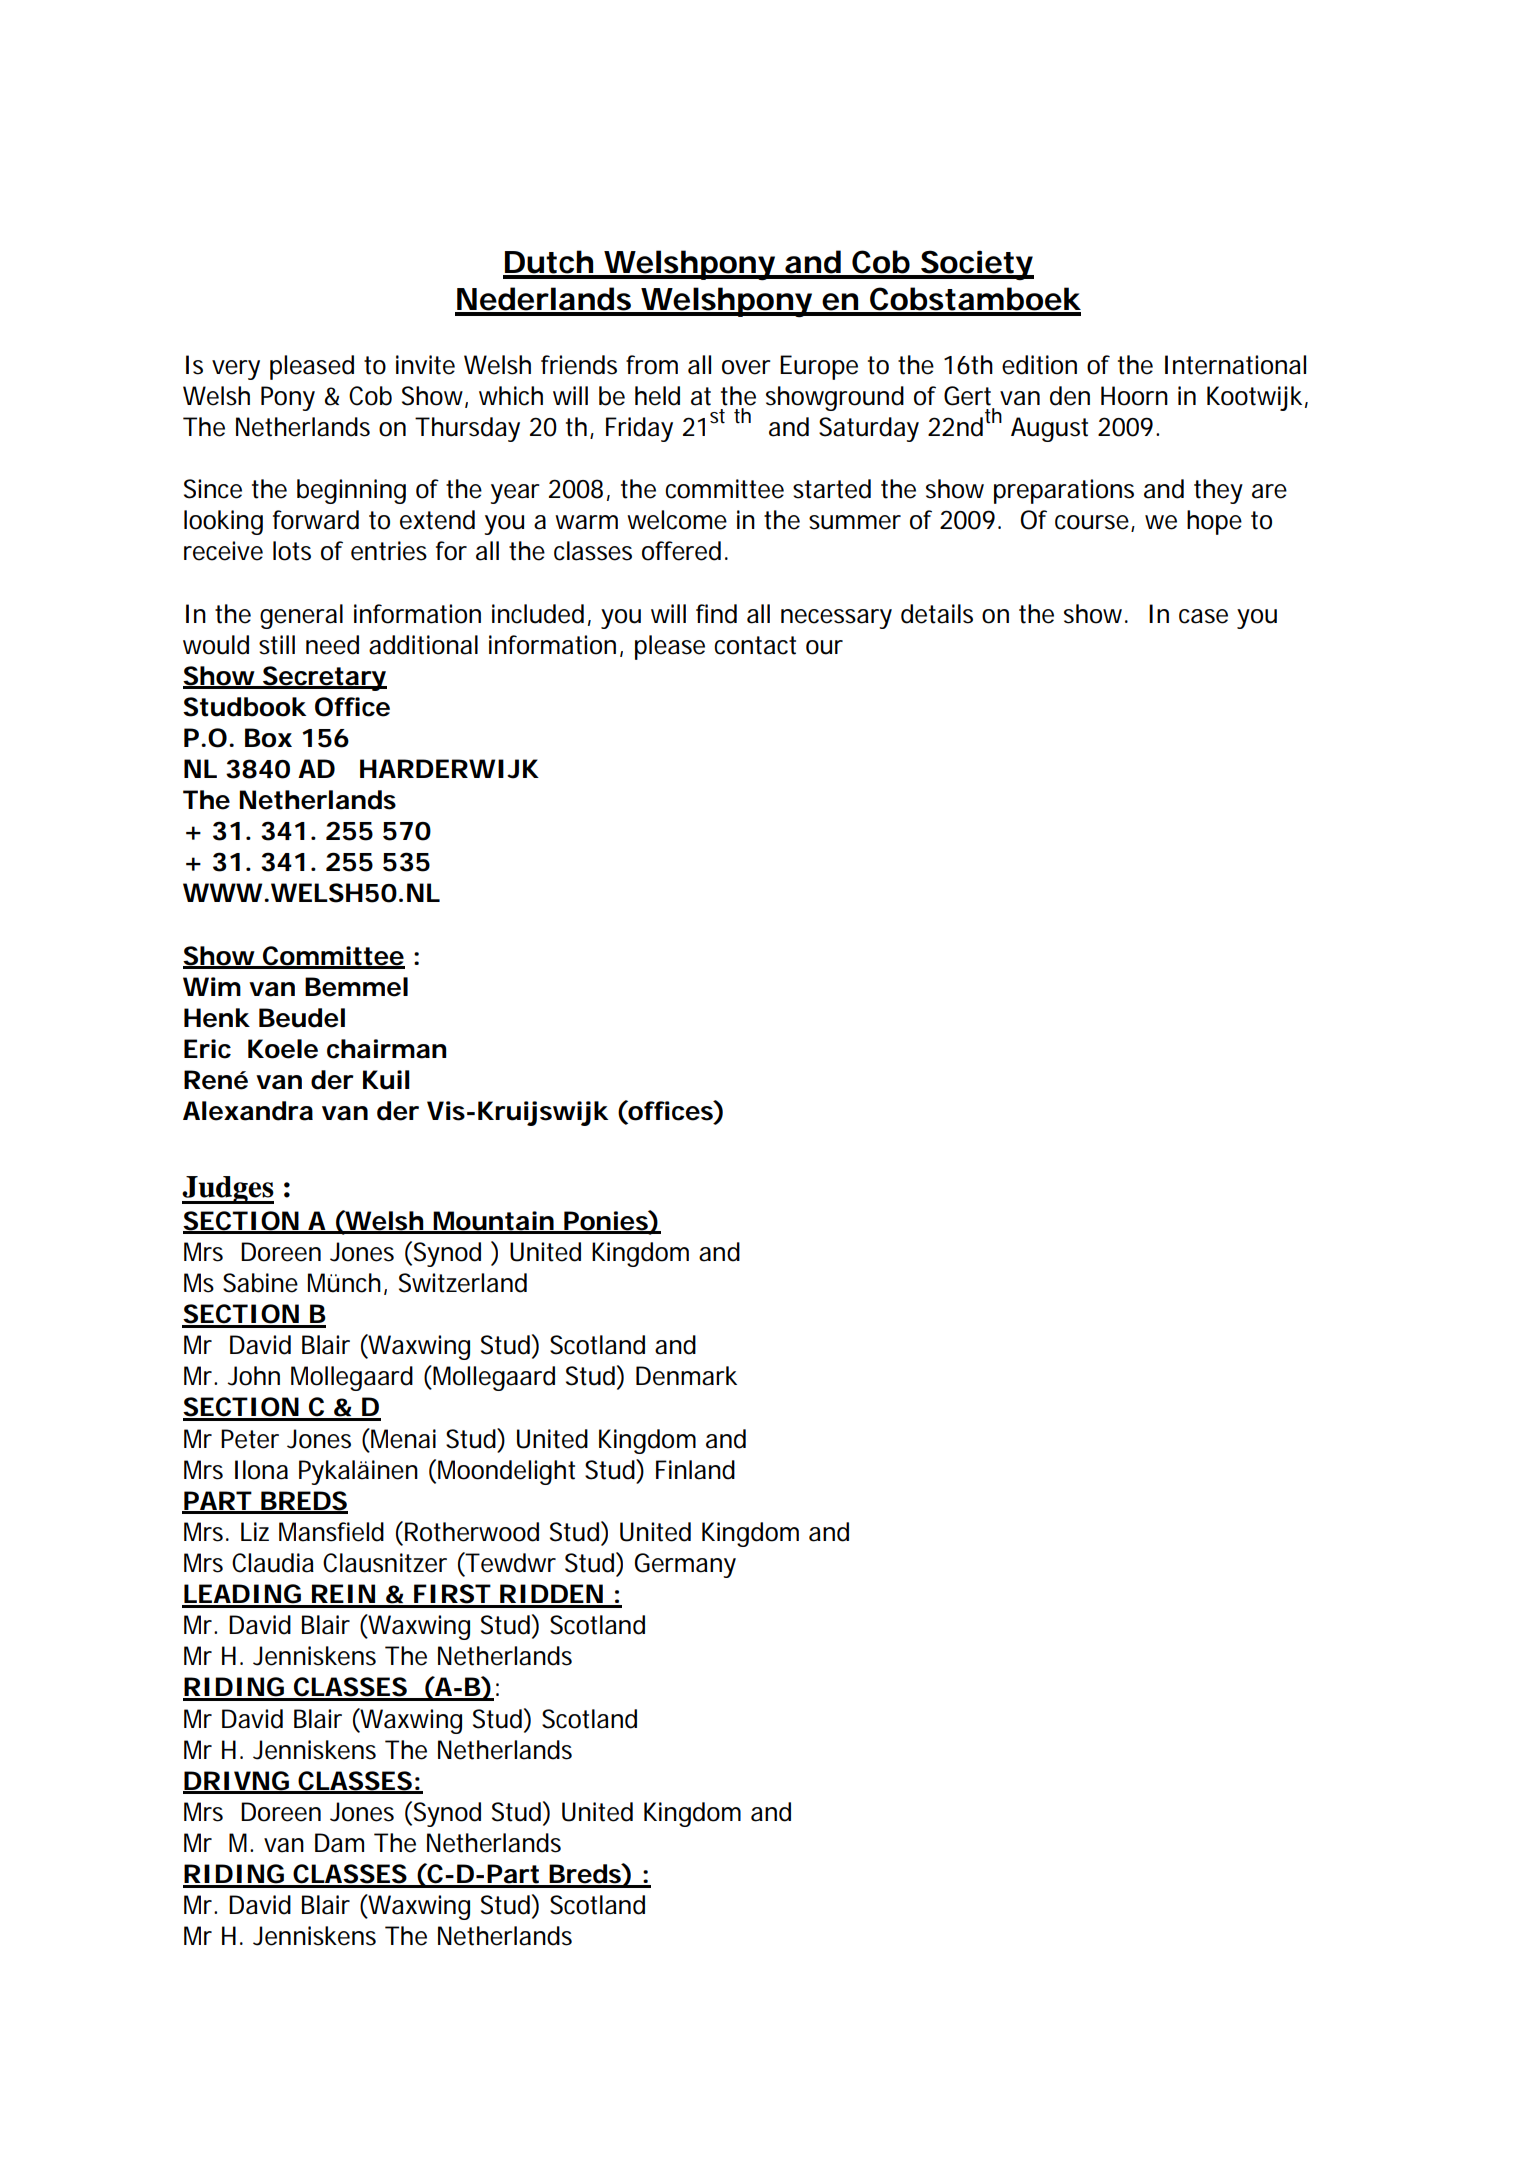 This screenshot has width=1536, height=2172. Describe the element at coordinates (1203, 616) in the screenshot. I see `case` at that location.
